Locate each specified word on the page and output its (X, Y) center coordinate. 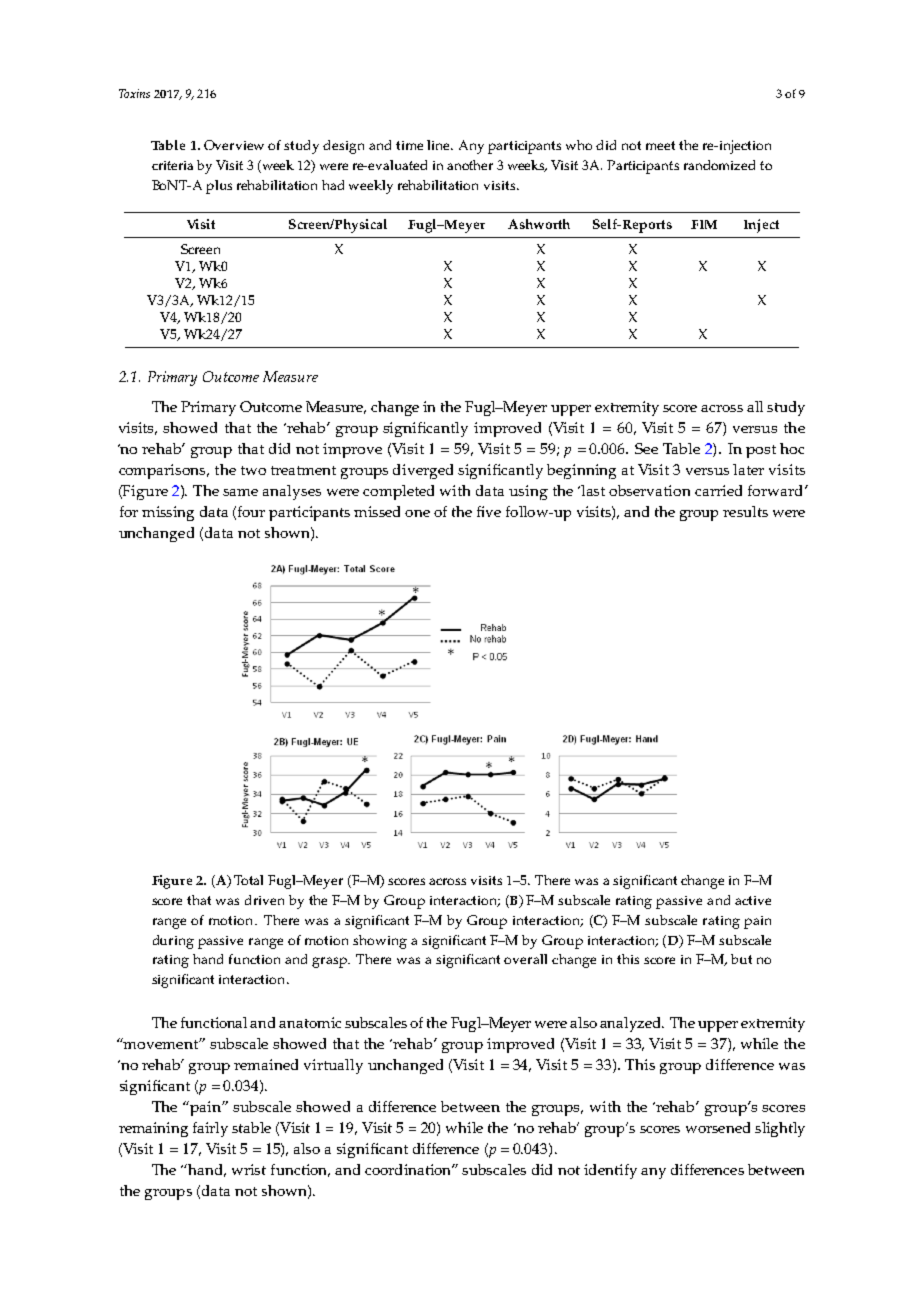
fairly (210, 1129)
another (470, 165)
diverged (423, 471)
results (745, 511)
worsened (718, 1127)
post (761, 451)
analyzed (631, 1024)
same (240, 492)
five (489, 511)
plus (219, 187)
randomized (719, 165)
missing (168, 513)
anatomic (310, 1022)
